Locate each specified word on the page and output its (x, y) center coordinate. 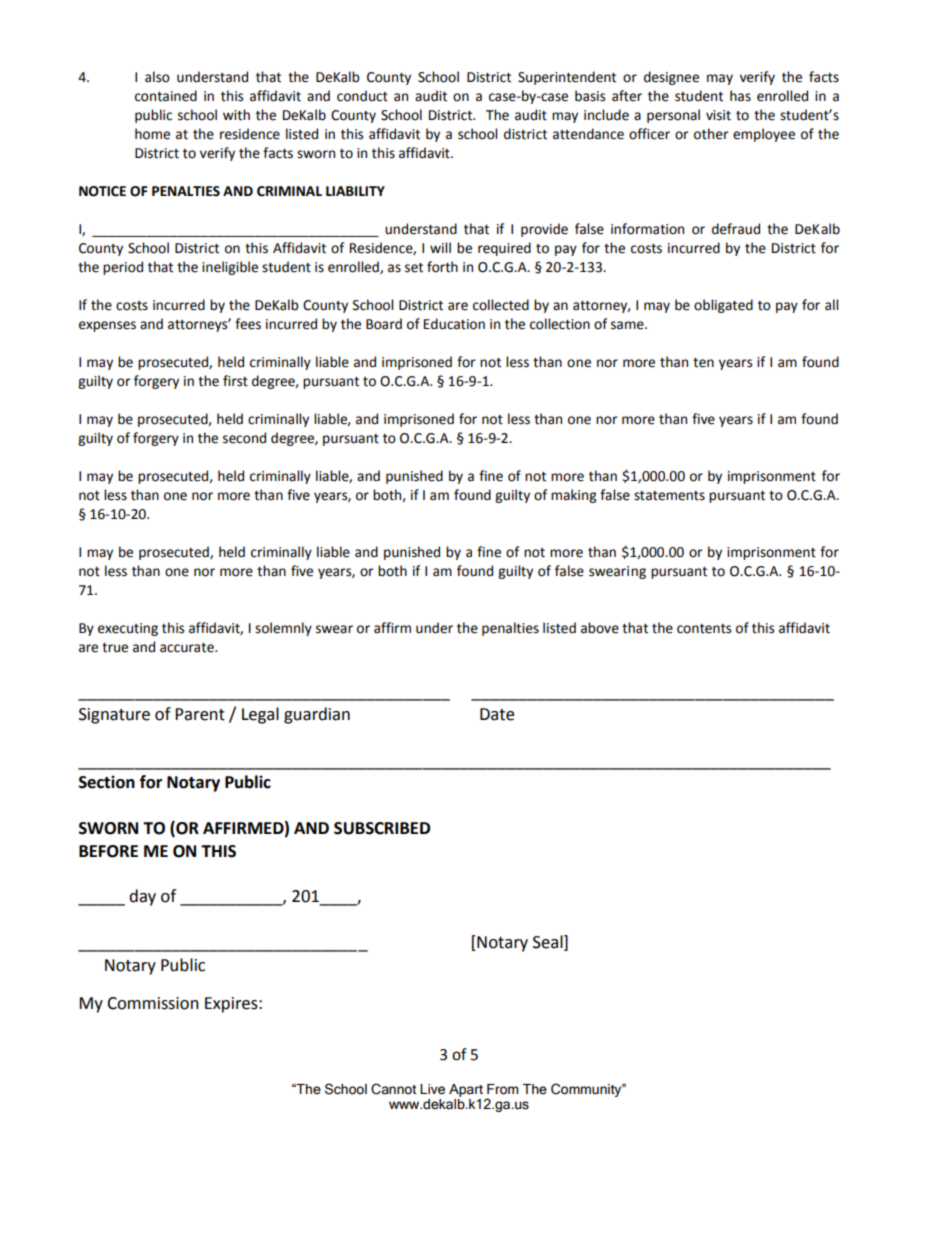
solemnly (283, 629)
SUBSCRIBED (382, 828)
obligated (723, 306)
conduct (362, 96)
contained (166, 96)
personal (673, 116)
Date (497, 714)
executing (128, 629)
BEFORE (108, 851)
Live (432, 1089)
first (235, 381)
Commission (153, 1003)
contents (704, 629)
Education (454, 324)
